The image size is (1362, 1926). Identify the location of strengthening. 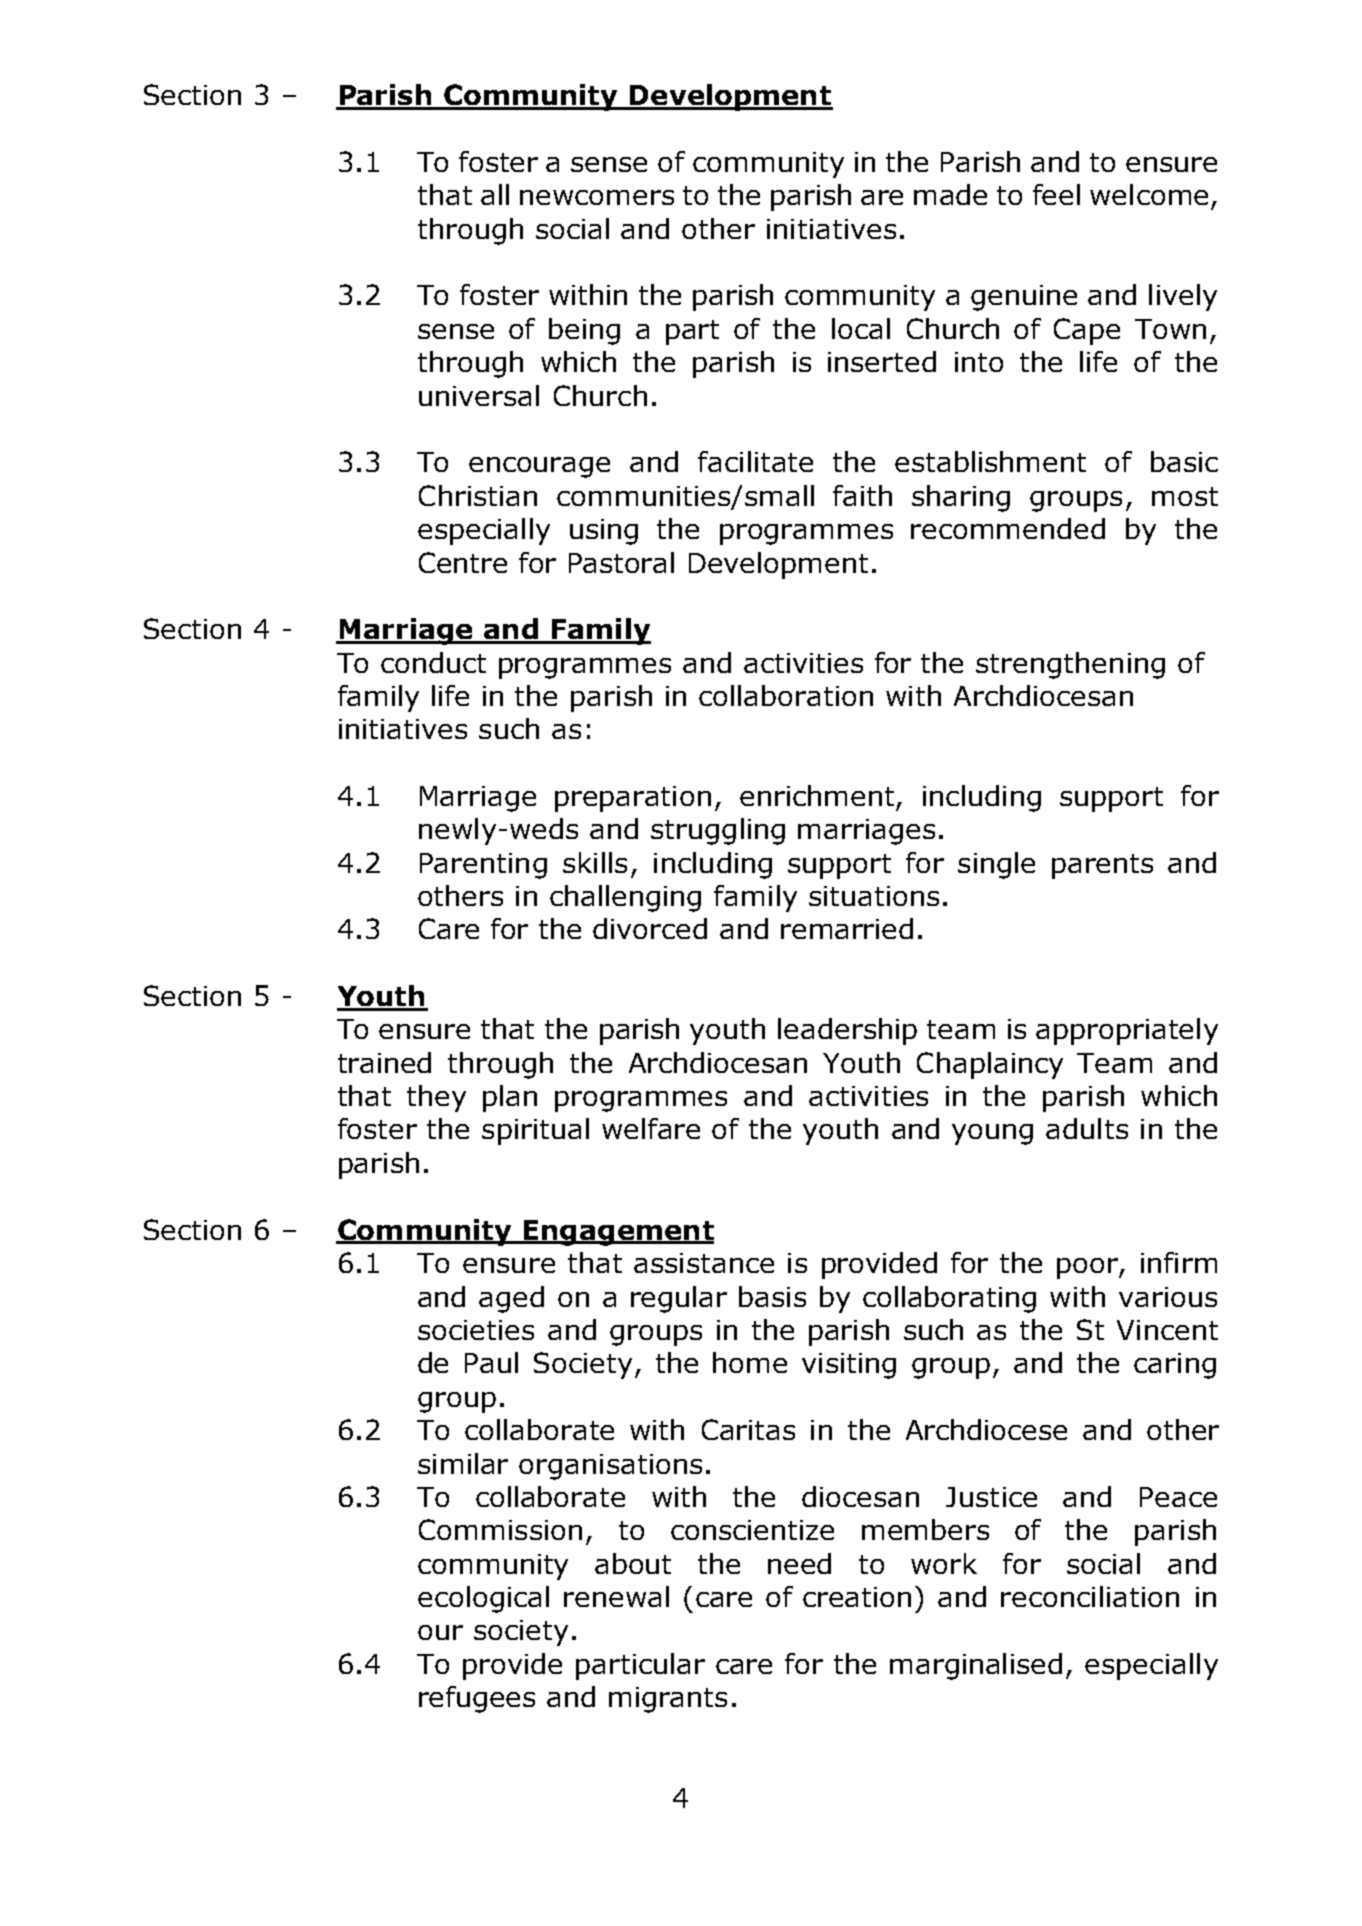
(1070, 665).
